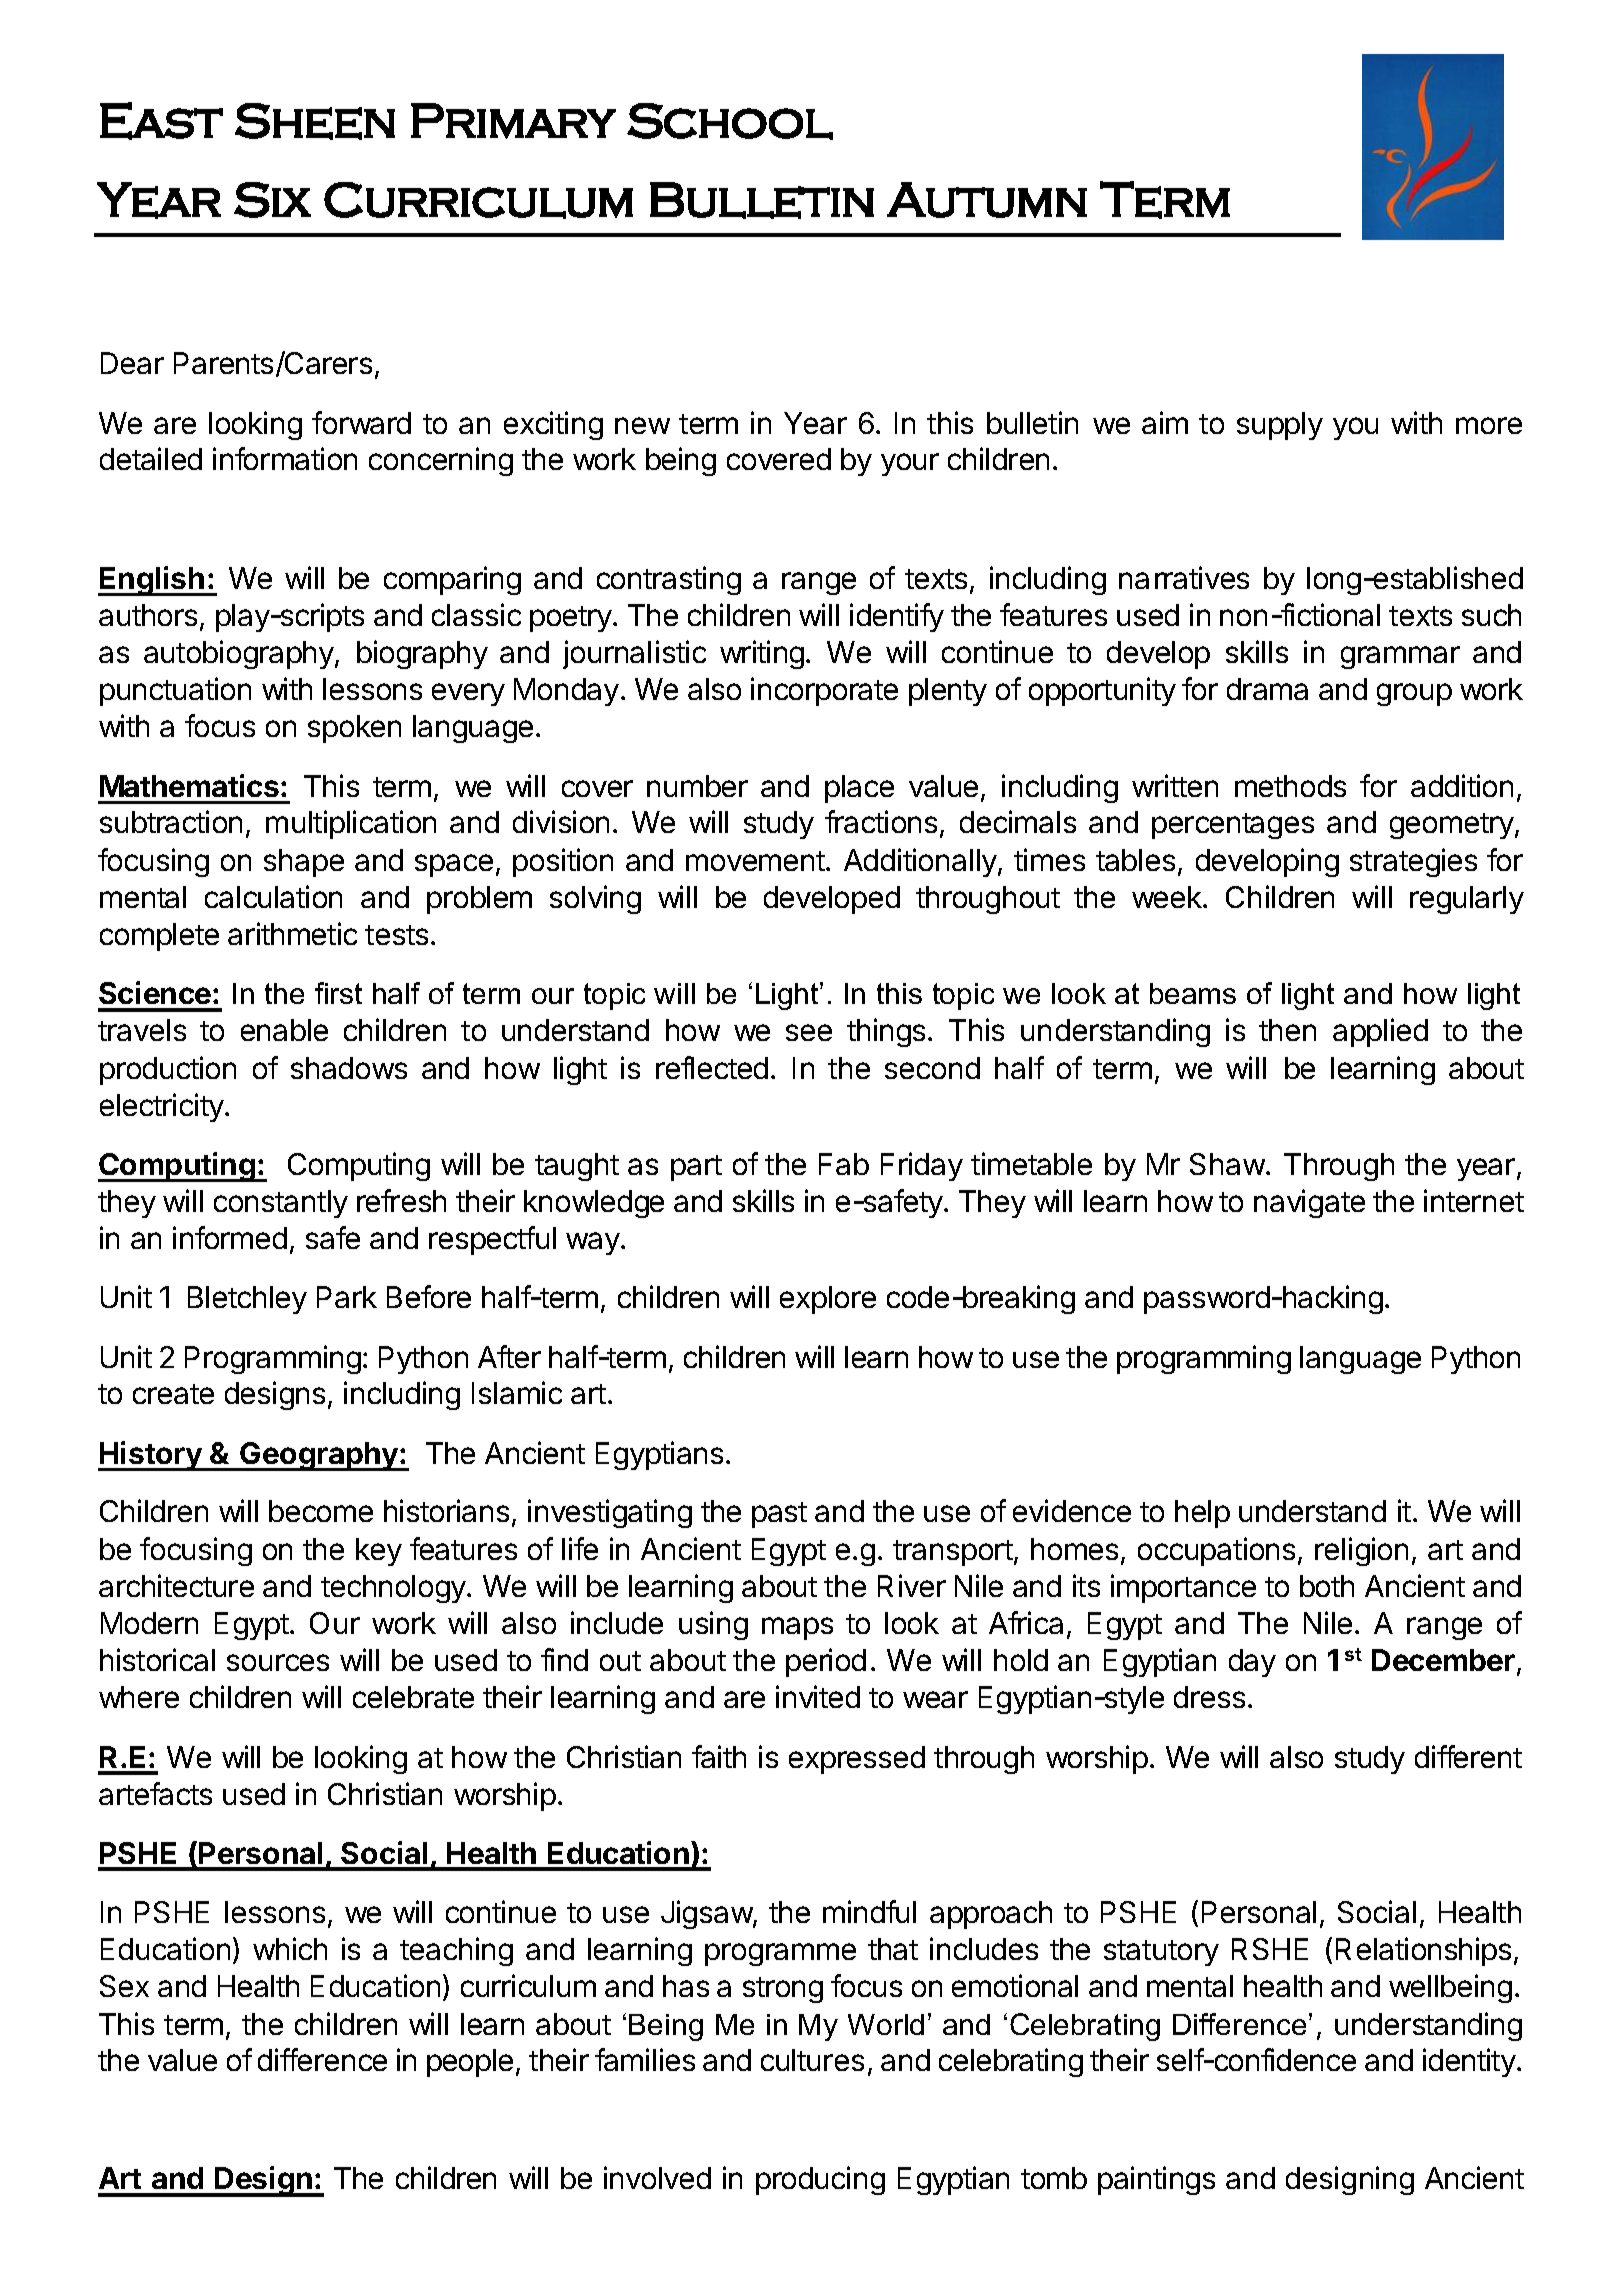  I want to click on cultures, so click(812, 2060).
